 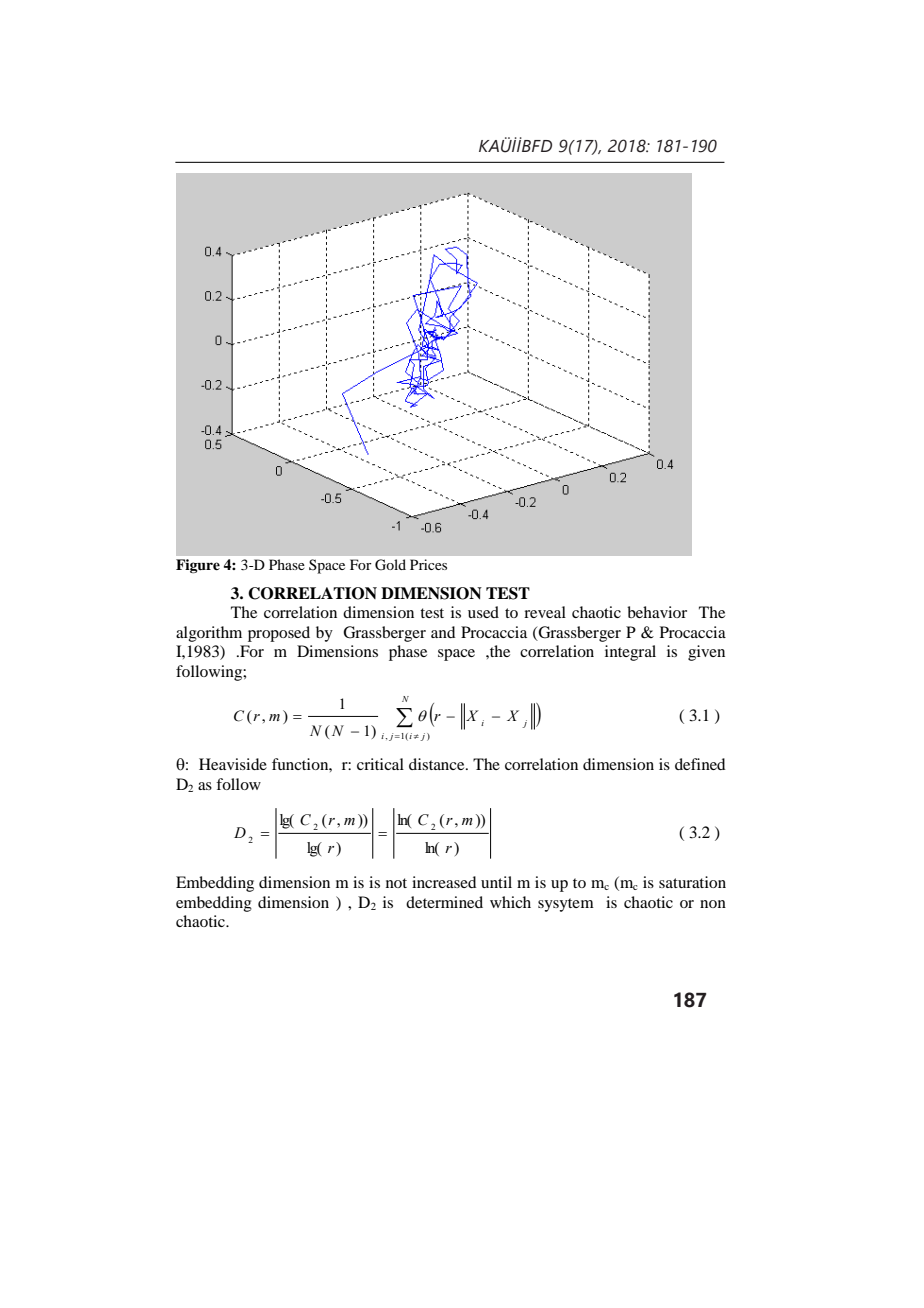 What do you see at coordinates (198, 566) in the screenshot?
I see `Figure` at bounding box center [198, 566].
